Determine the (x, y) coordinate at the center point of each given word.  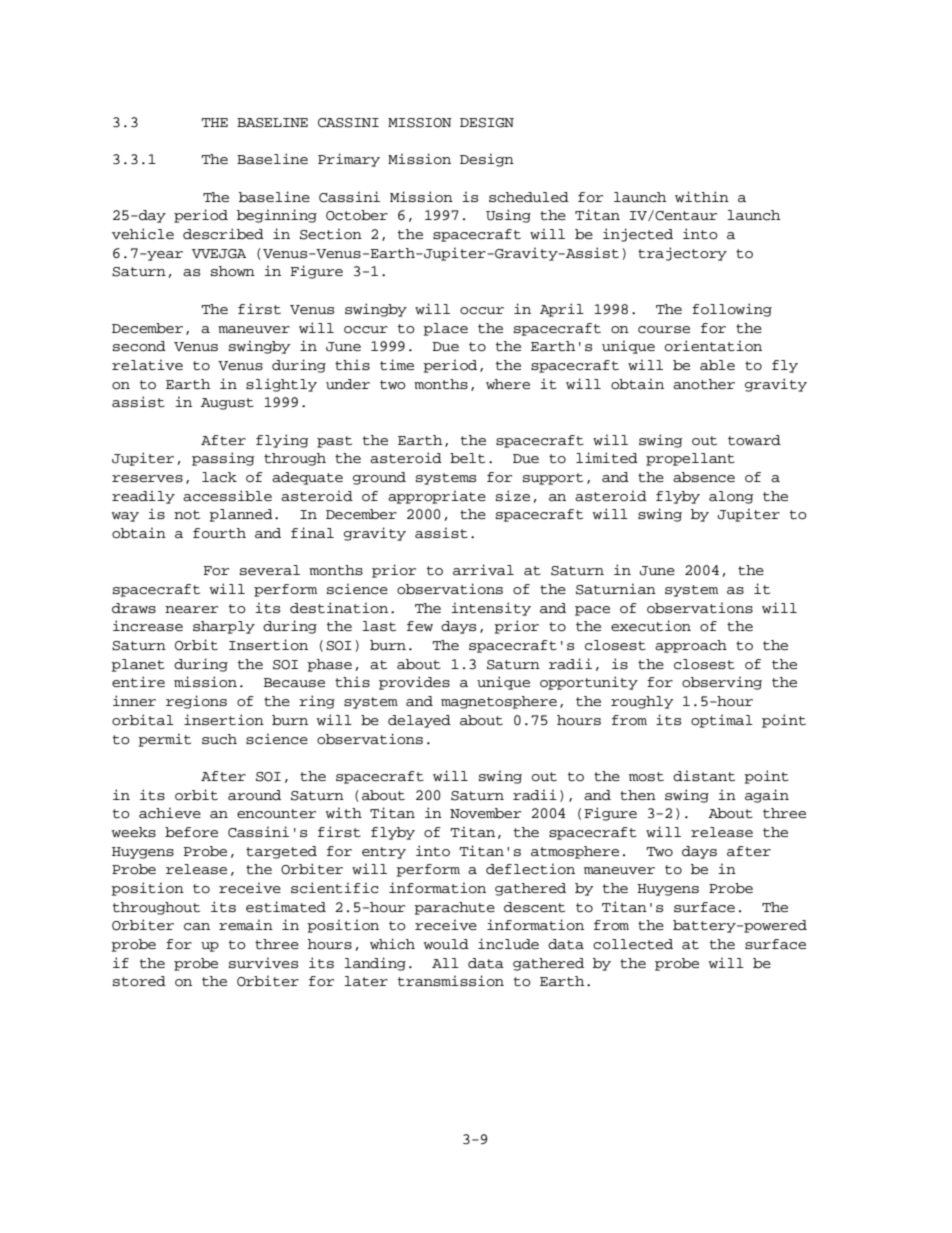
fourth (219, 533)
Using (508, 216)
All (445, 963)
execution (651, 626)
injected (638, 235)
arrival (483, 570)
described (223, 234)
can (197, 927)
